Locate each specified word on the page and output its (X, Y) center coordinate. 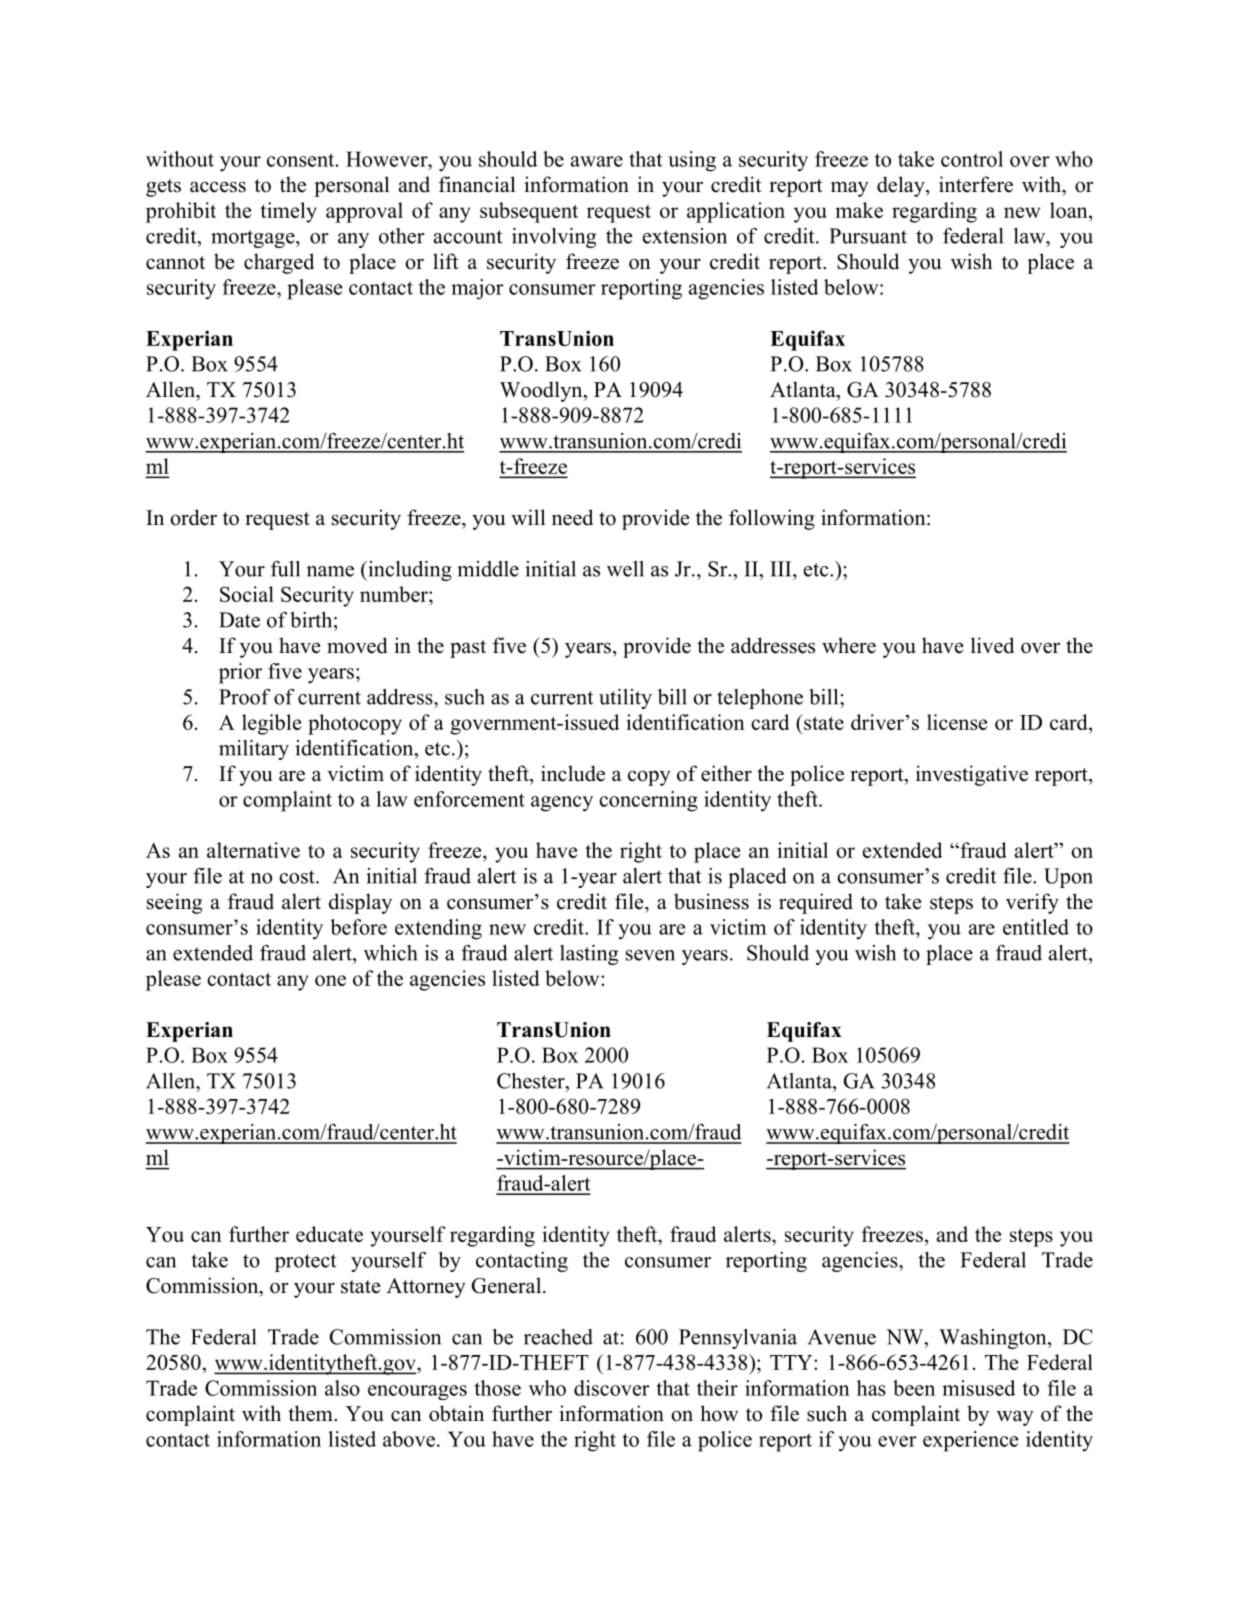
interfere (976, 184)
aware (597, 161)
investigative (972, 775)
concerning (648, 801)
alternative (253, 850)
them (311, 1413)
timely (288, 212)
